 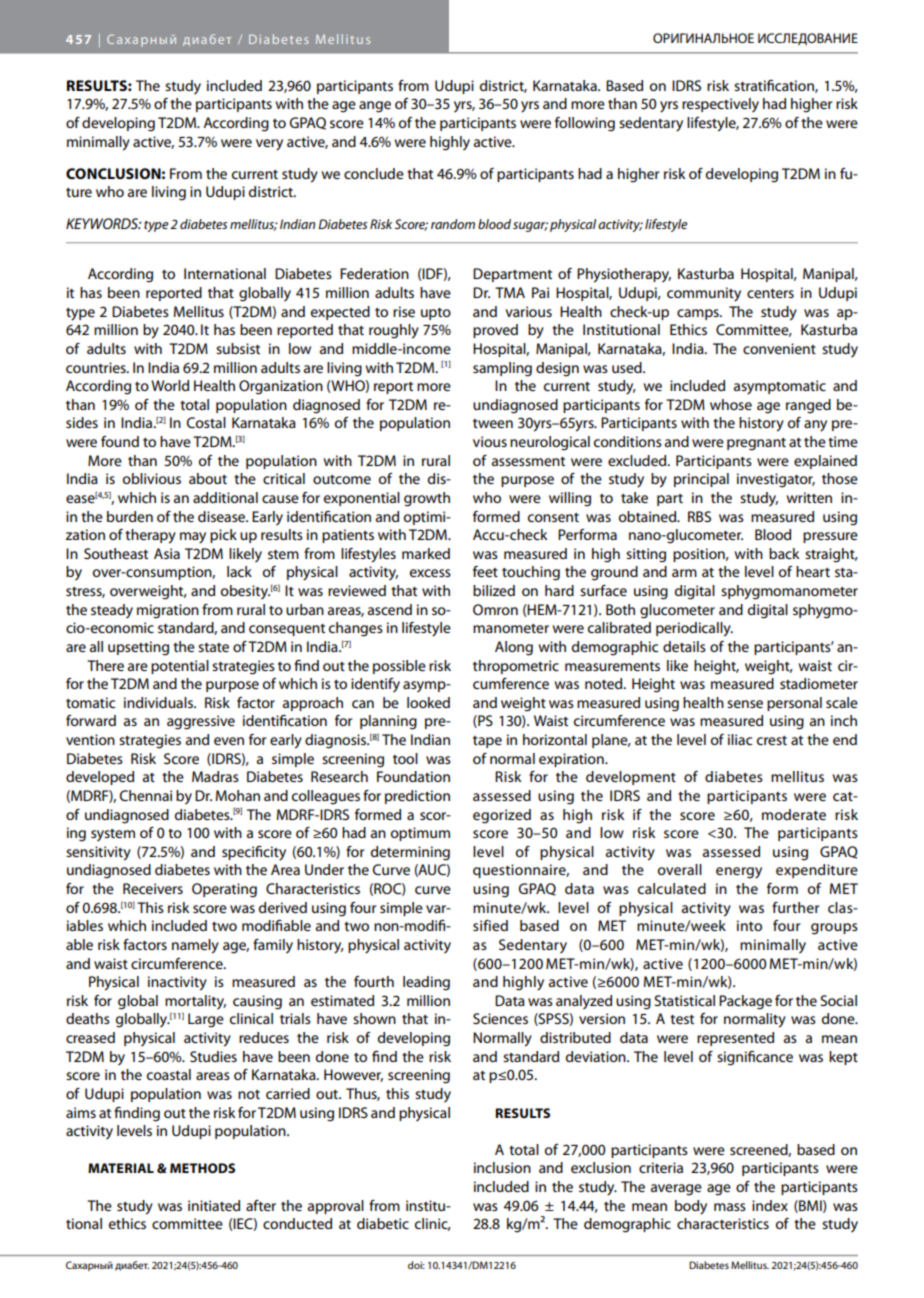 I want to click on index, so click(x=770, y=1205).
